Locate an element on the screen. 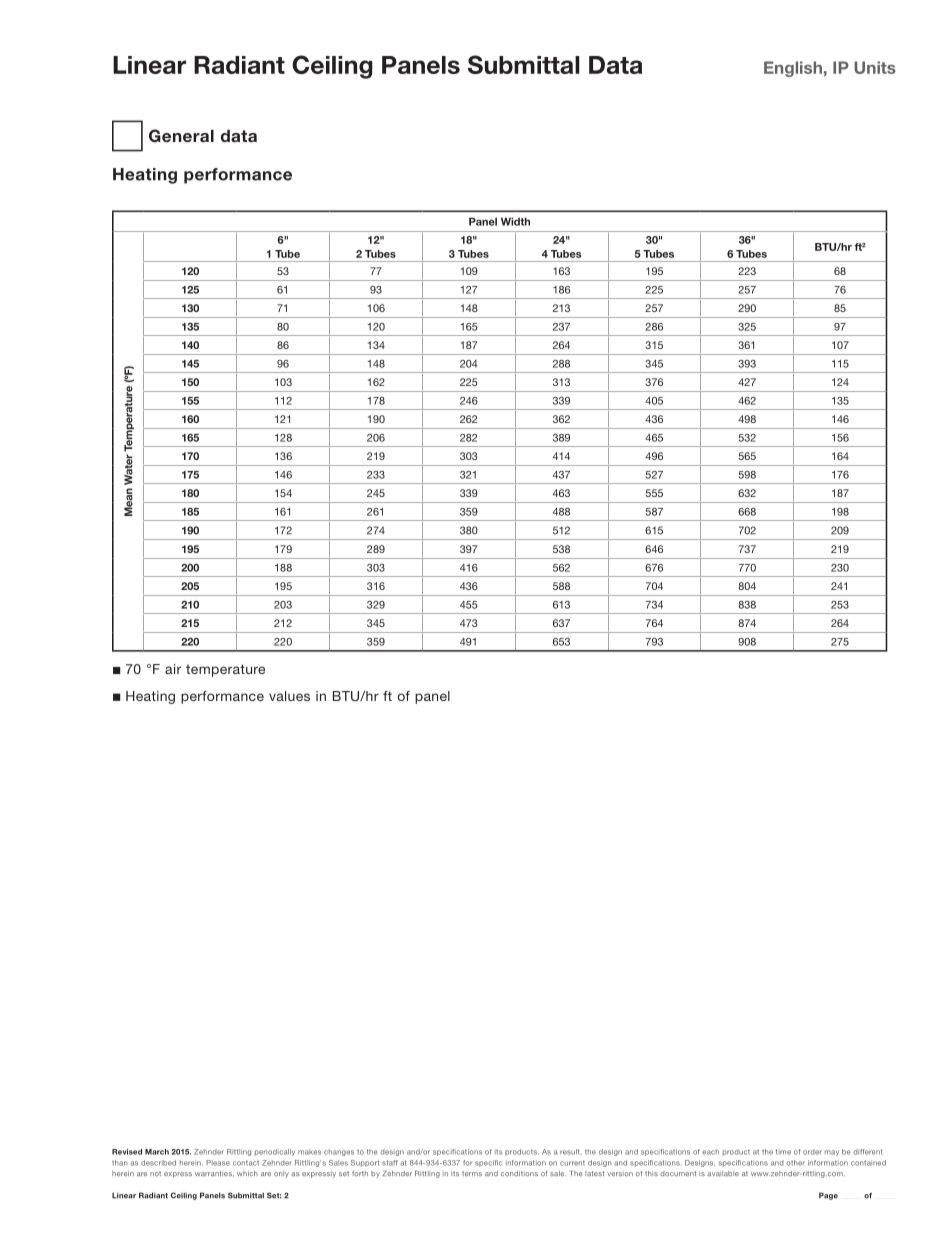 Image resolution: width=952 pixels, height=1233 pixels. Units is located at coordinates (875, 67).
